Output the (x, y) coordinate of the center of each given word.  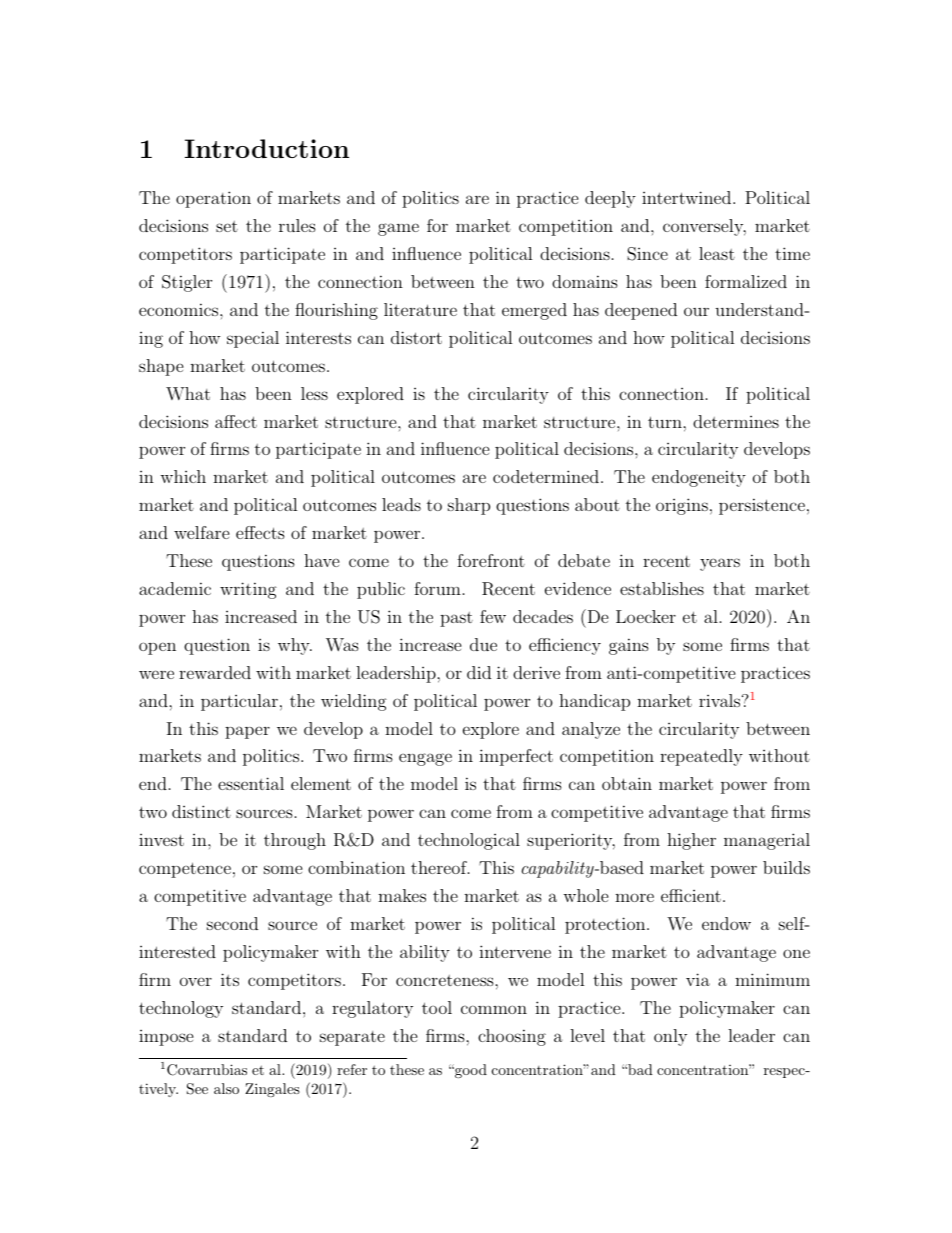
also (226, 1088)
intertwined (686, 197)
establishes (662, 588)
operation (213, 199)
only (670, 1037)
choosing (512, 1037)
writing (248, 590)
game (398, 229)
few (493, 616)
